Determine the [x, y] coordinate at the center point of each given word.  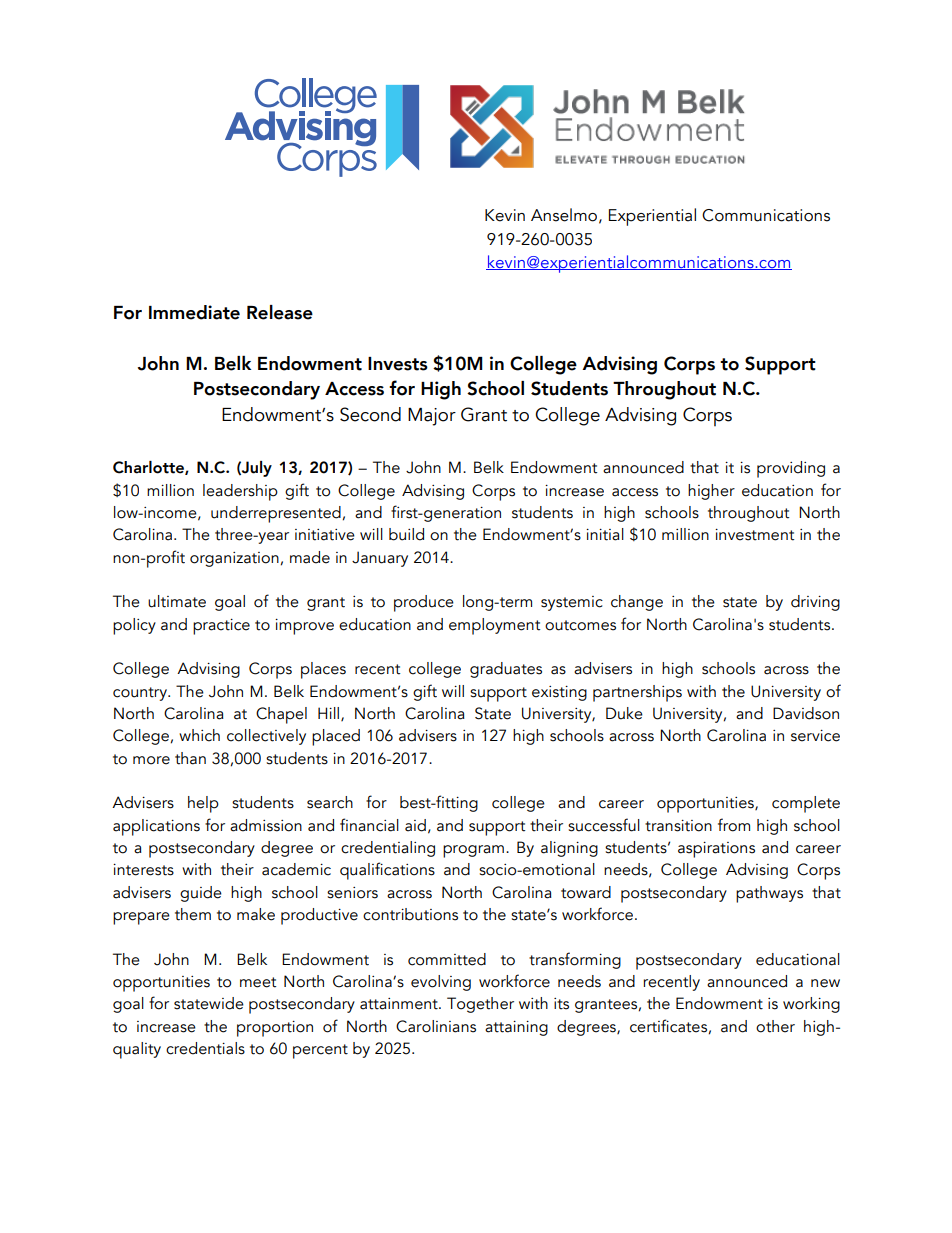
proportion [275, 1029]
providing [791, 469]
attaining [516, 1028]
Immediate [194, 312]
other [775, 1026]
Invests [398, 364]
